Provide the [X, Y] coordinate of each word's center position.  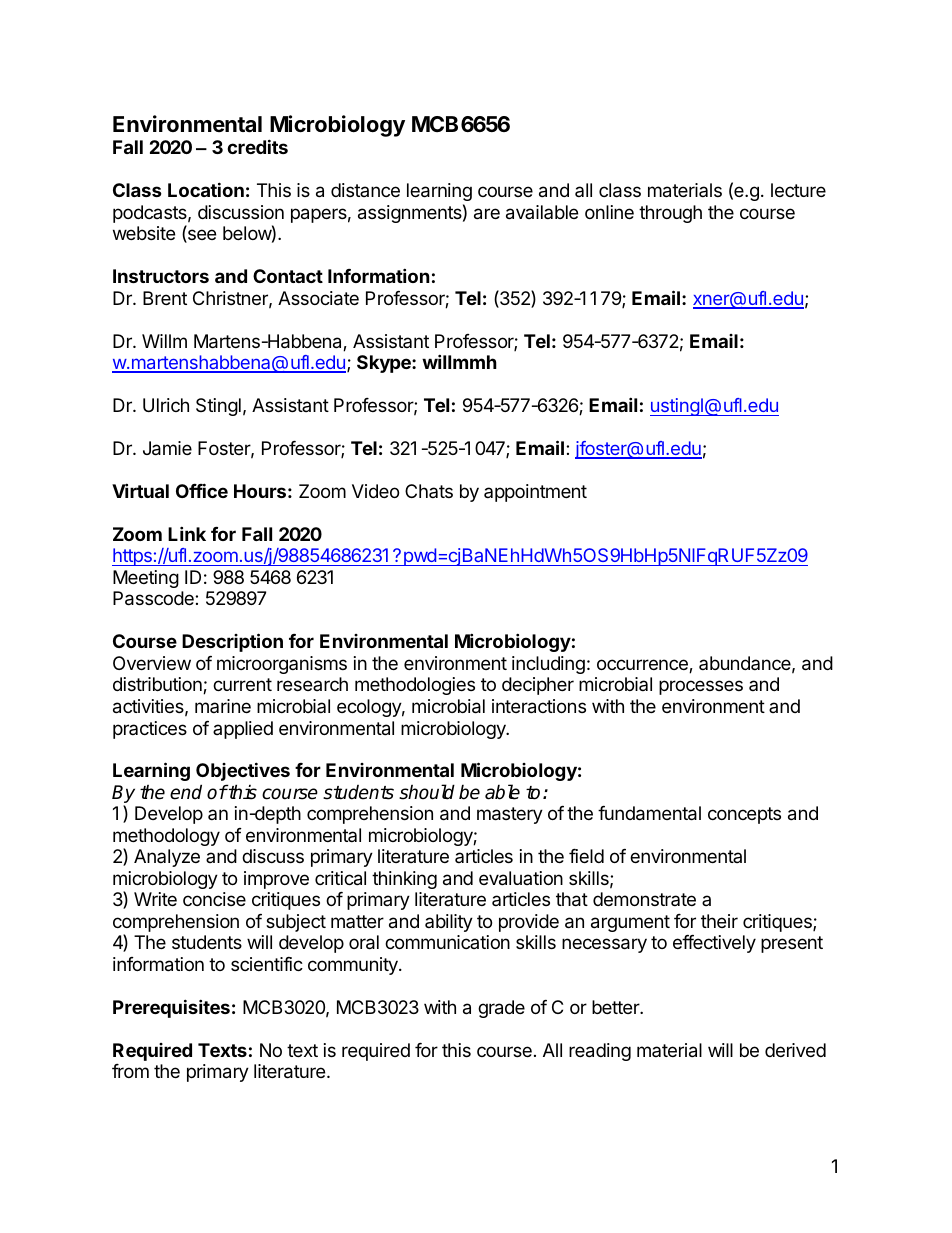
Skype [385, 364]
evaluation [521, 878]
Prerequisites [171, 1008]
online [609, 212]
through [670, 214]
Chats [429, 491]
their [719, 921]
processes [701, 687]
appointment [535, 493]
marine [223, 706]
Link [187, 533]
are [487, 214]
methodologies [415, 686]
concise [214, 899]
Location [206, 189]
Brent [165, 298]
